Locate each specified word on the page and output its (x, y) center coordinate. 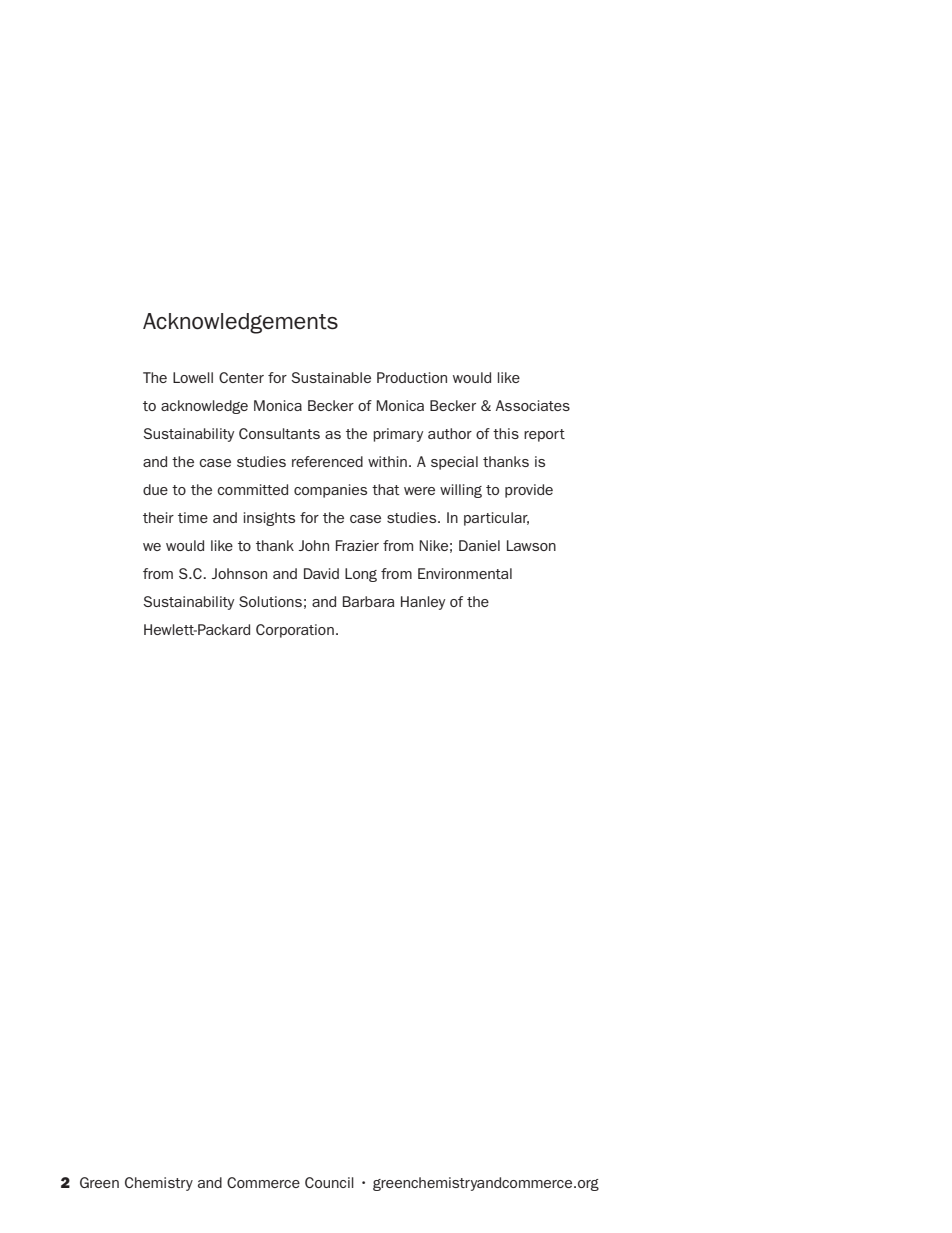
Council (329, 1182)
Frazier (357, 545)
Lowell (193, 377)
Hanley (423, 603)
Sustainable (331, 377)
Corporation (295, 631)
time (193, 517)
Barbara (368, 601)
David (321, 573)
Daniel (479, 545)
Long (361, 575)
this (506, 433)
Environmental (465, 573)
